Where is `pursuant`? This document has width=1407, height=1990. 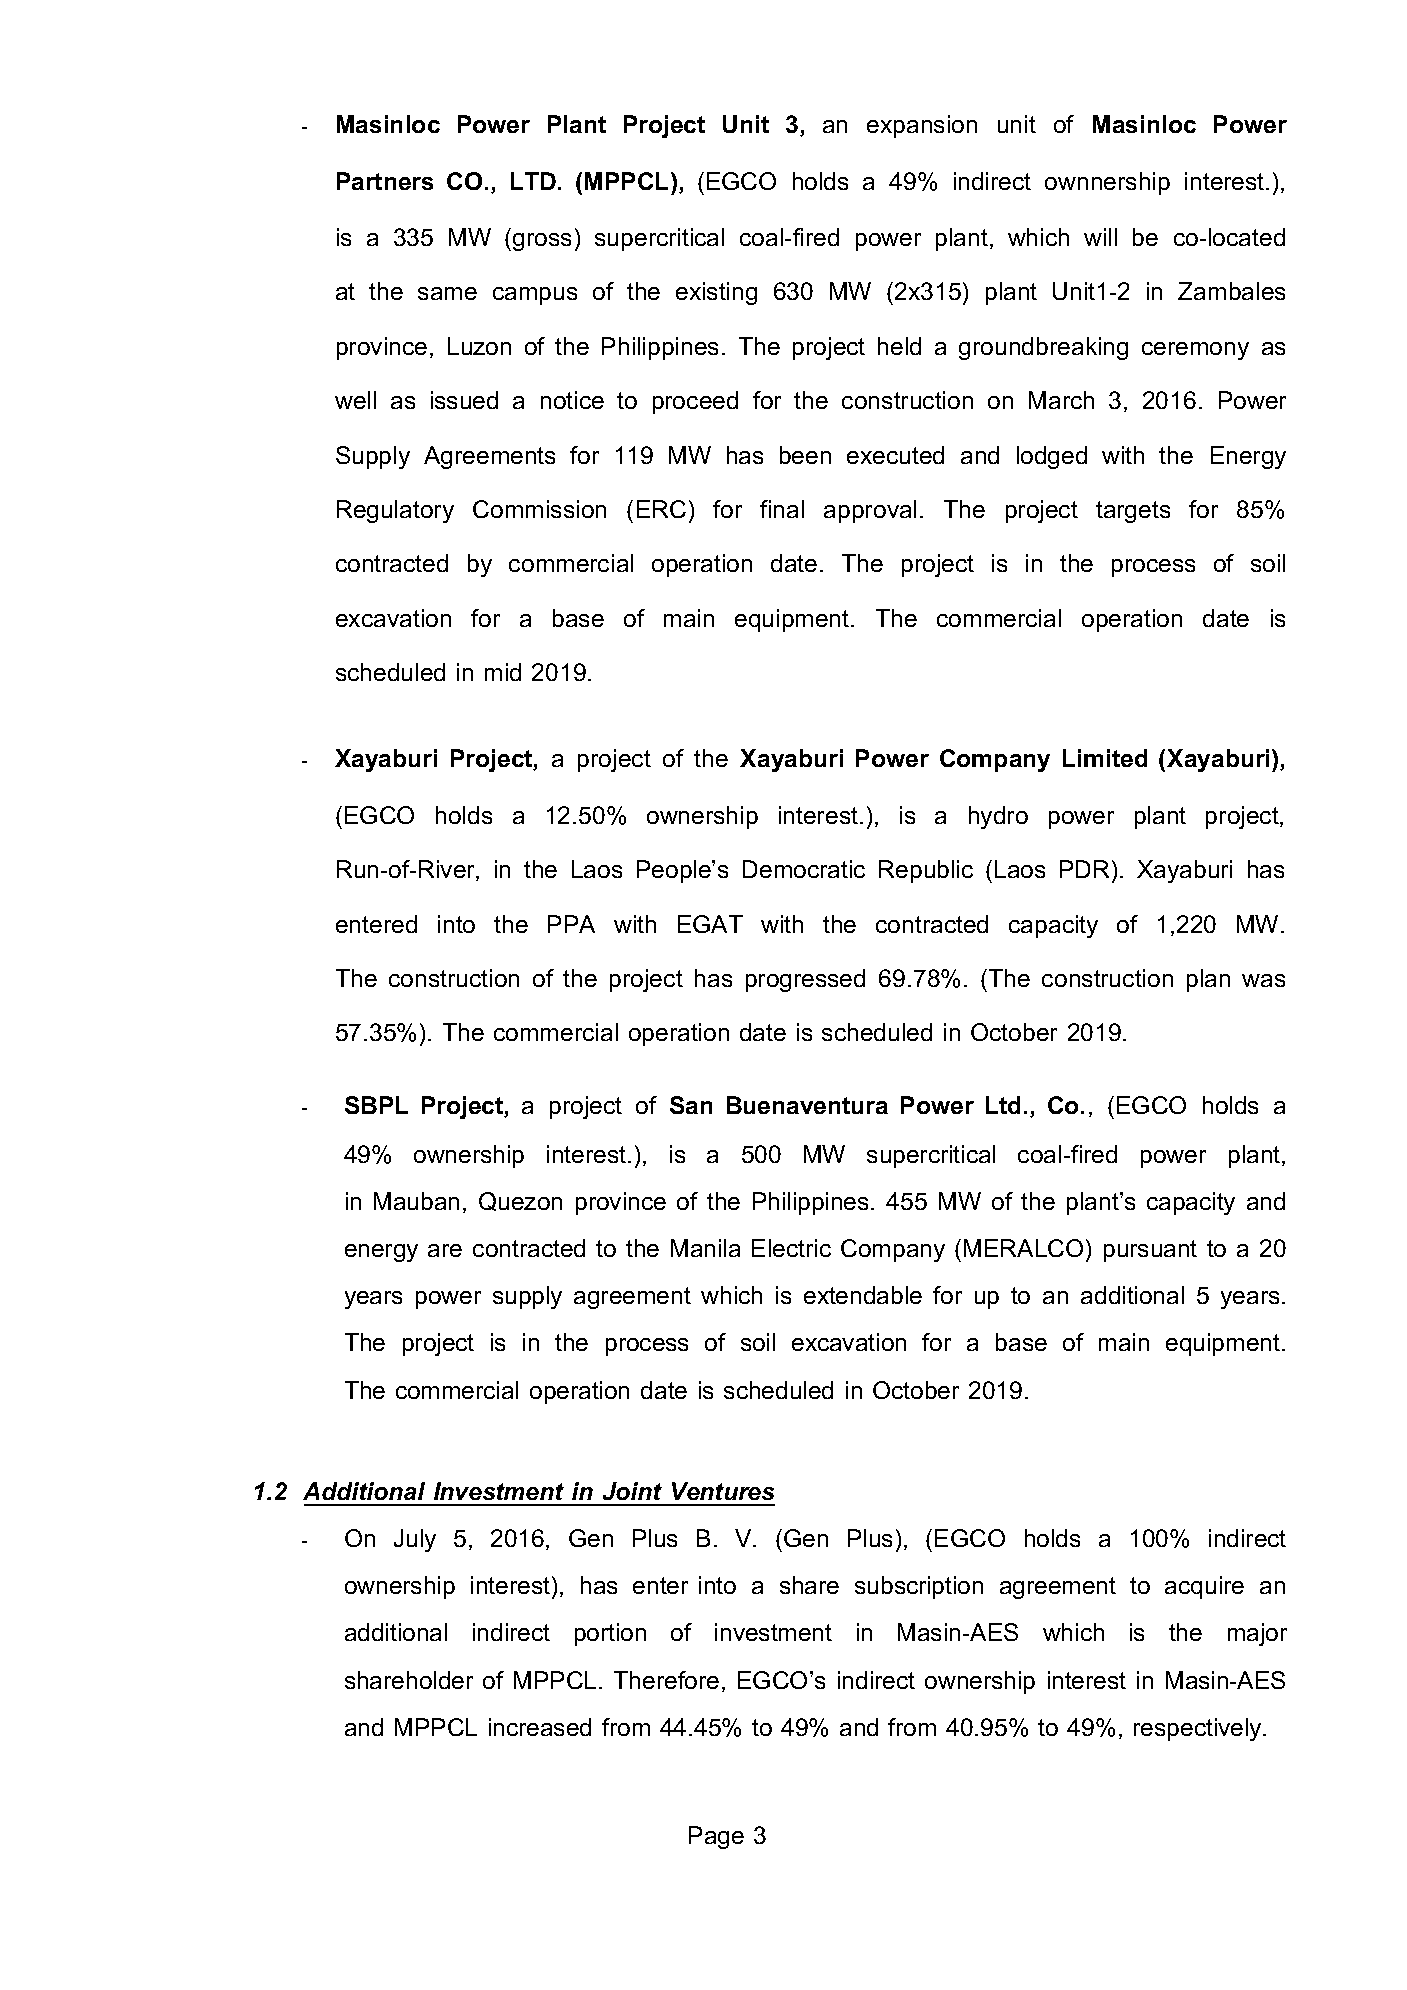
pursuant is located at coordinates (1150, 1251).
